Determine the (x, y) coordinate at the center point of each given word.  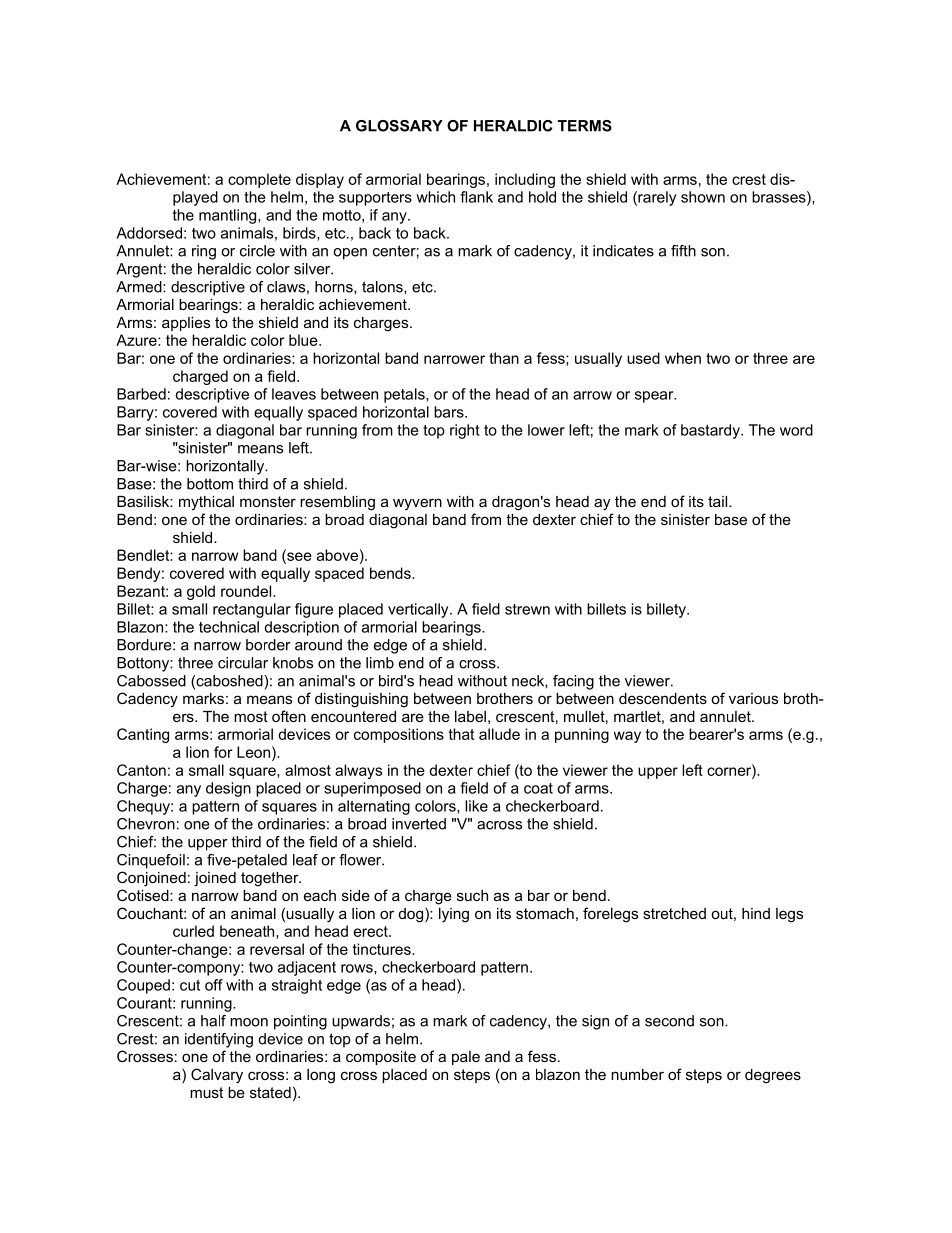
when (683, 358)
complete (259, 180)
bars (450, 412)
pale (466, 1058)
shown (703, 197)
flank (476, 197)
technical (229, 627)
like (476, 806)
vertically (419, 610)
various (753, 698)
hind (756, 913)
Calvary (217, 1076)
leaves (294, 394)
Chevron (146, 824)
